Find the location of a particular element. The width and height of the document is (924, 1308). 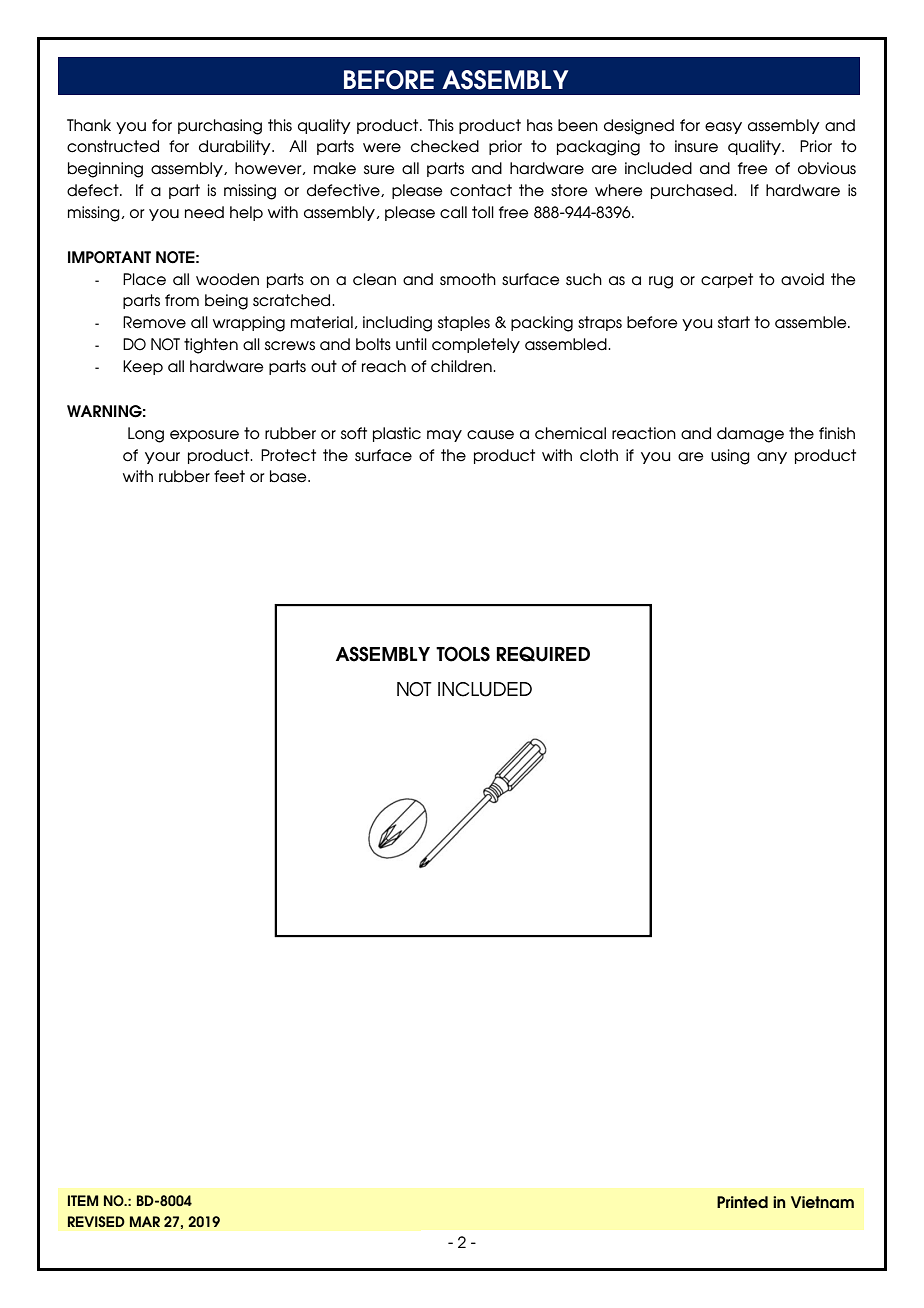

checked is located at coordinates (445, 146).
